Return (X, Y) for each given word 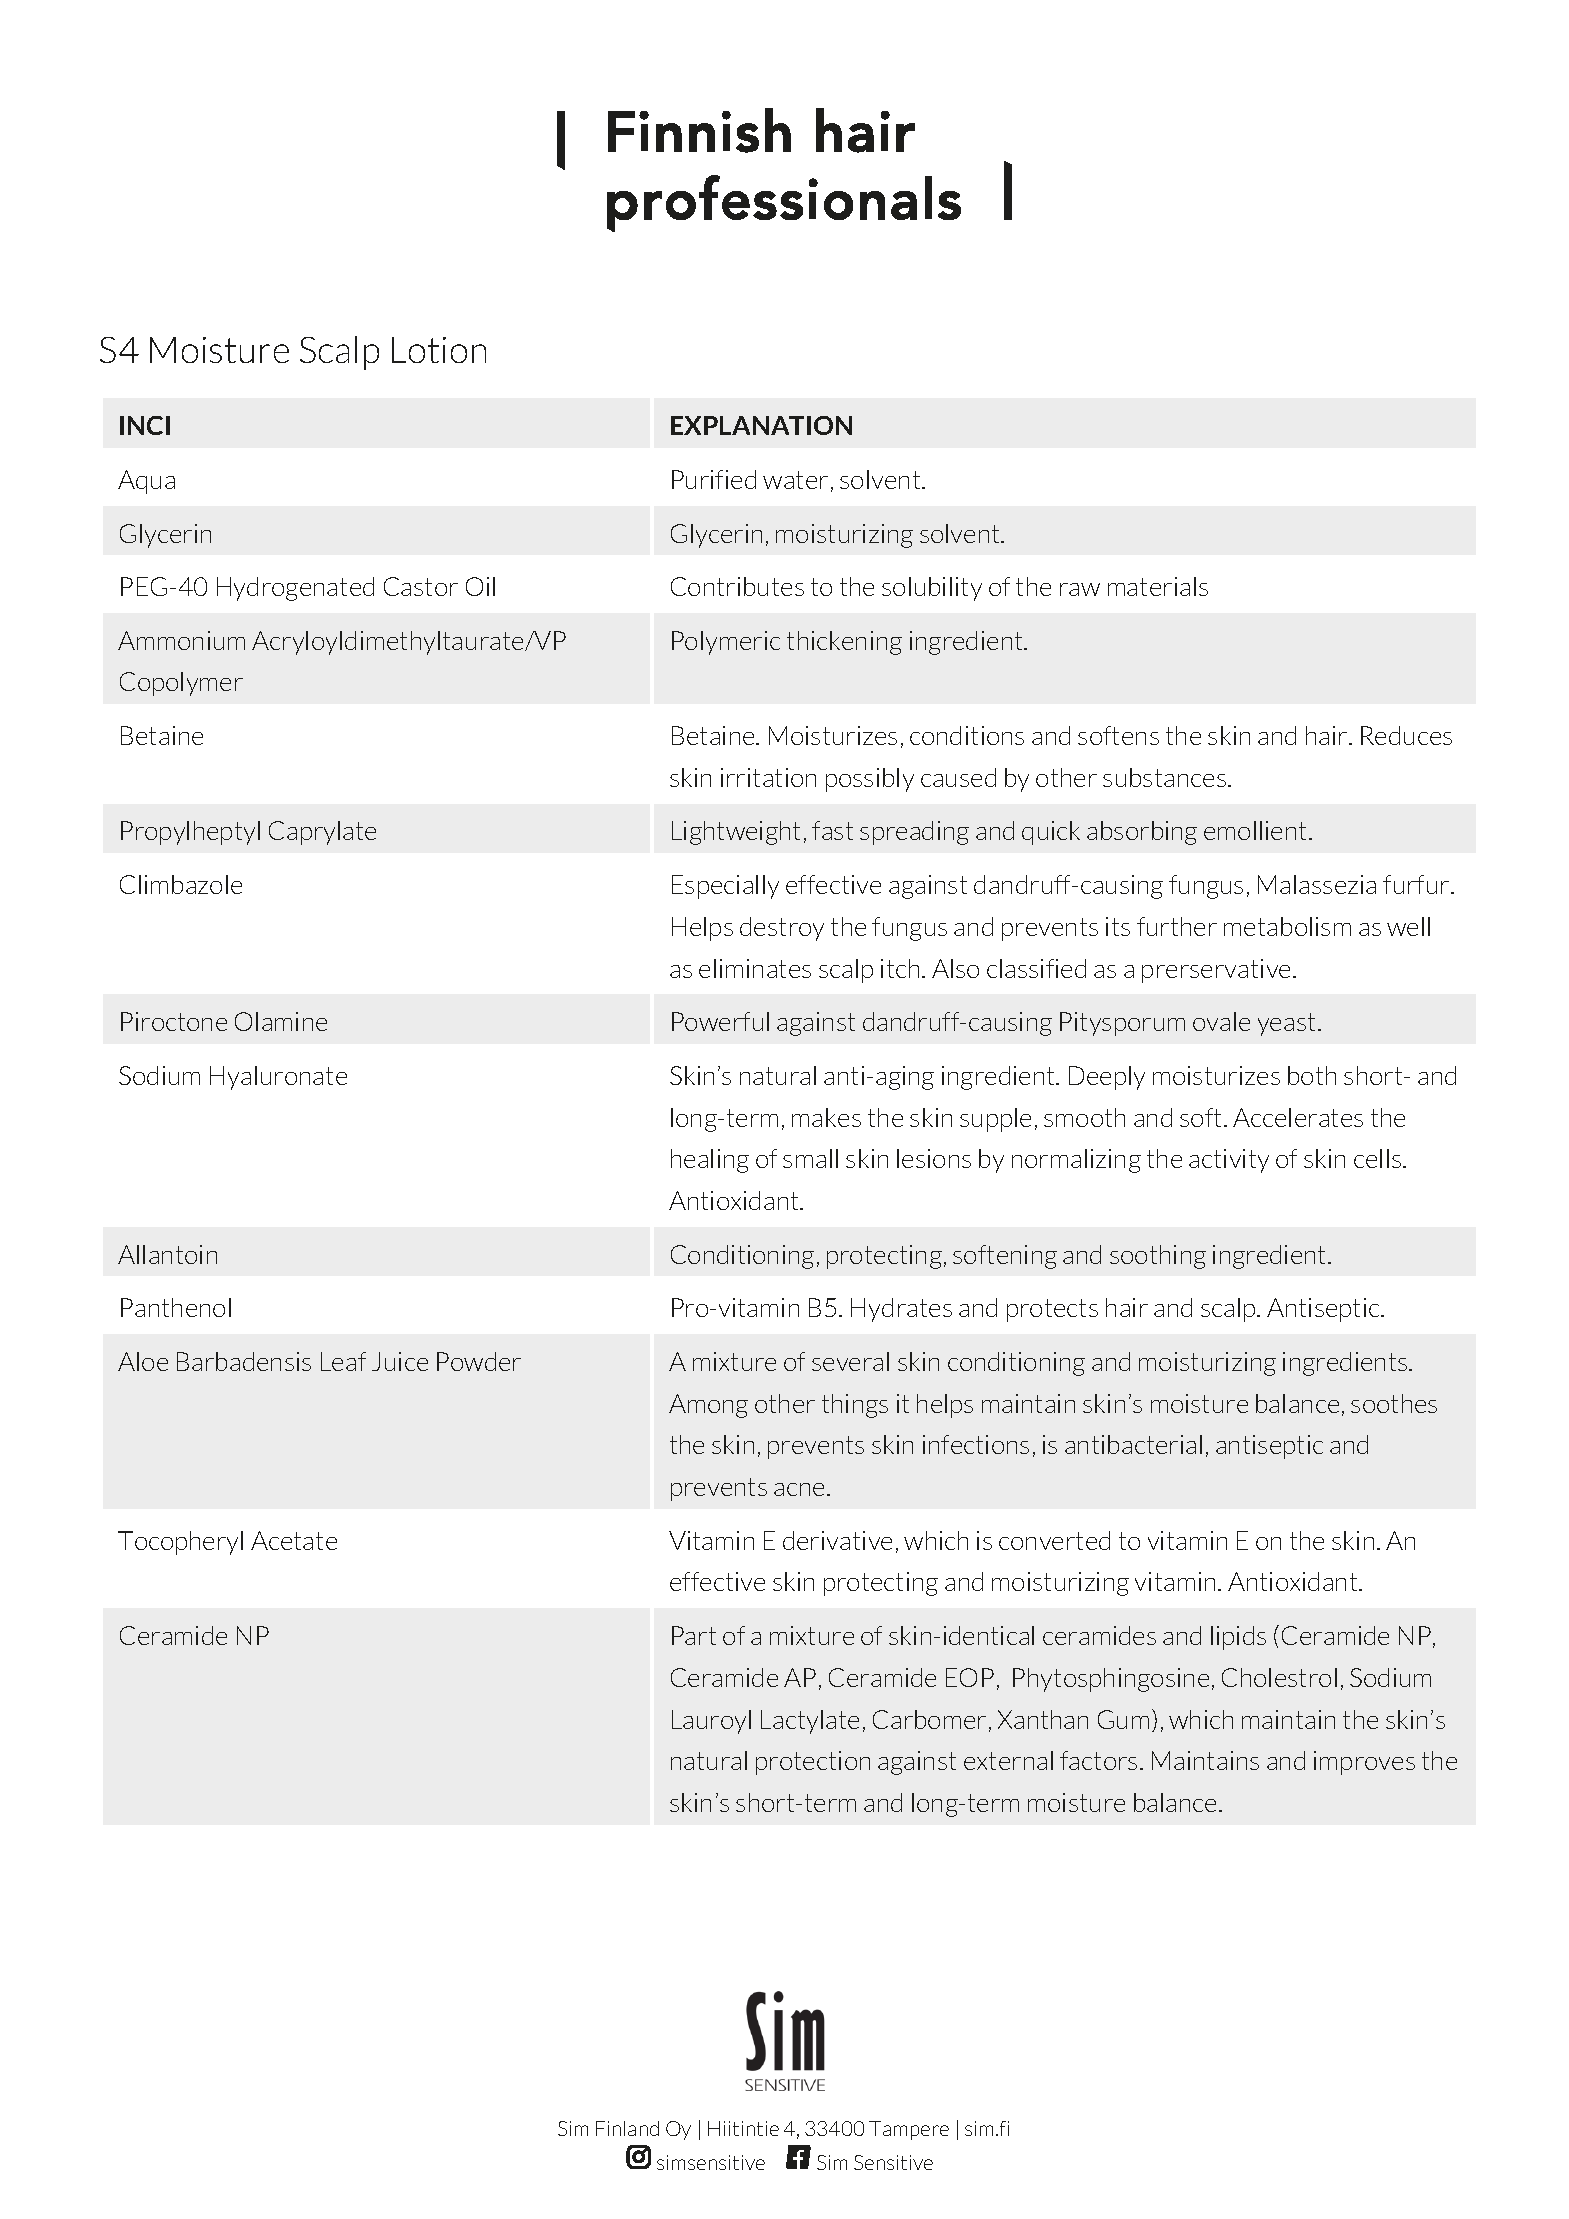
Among (708, 1406)
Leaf (343, 1361)
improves (1364, 1763)
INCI (145, 425)
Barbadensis (244, 1361)
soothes (1394, 1403)
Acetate (294, 1540)
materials (1158, 586)
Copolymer (181, 684)
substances (1164, 777)
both (1312, 1075)
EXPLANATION (761, 425)
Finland (627, 2128)
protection (813, 1763)
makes (826, 1117)
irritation (768, 777)
